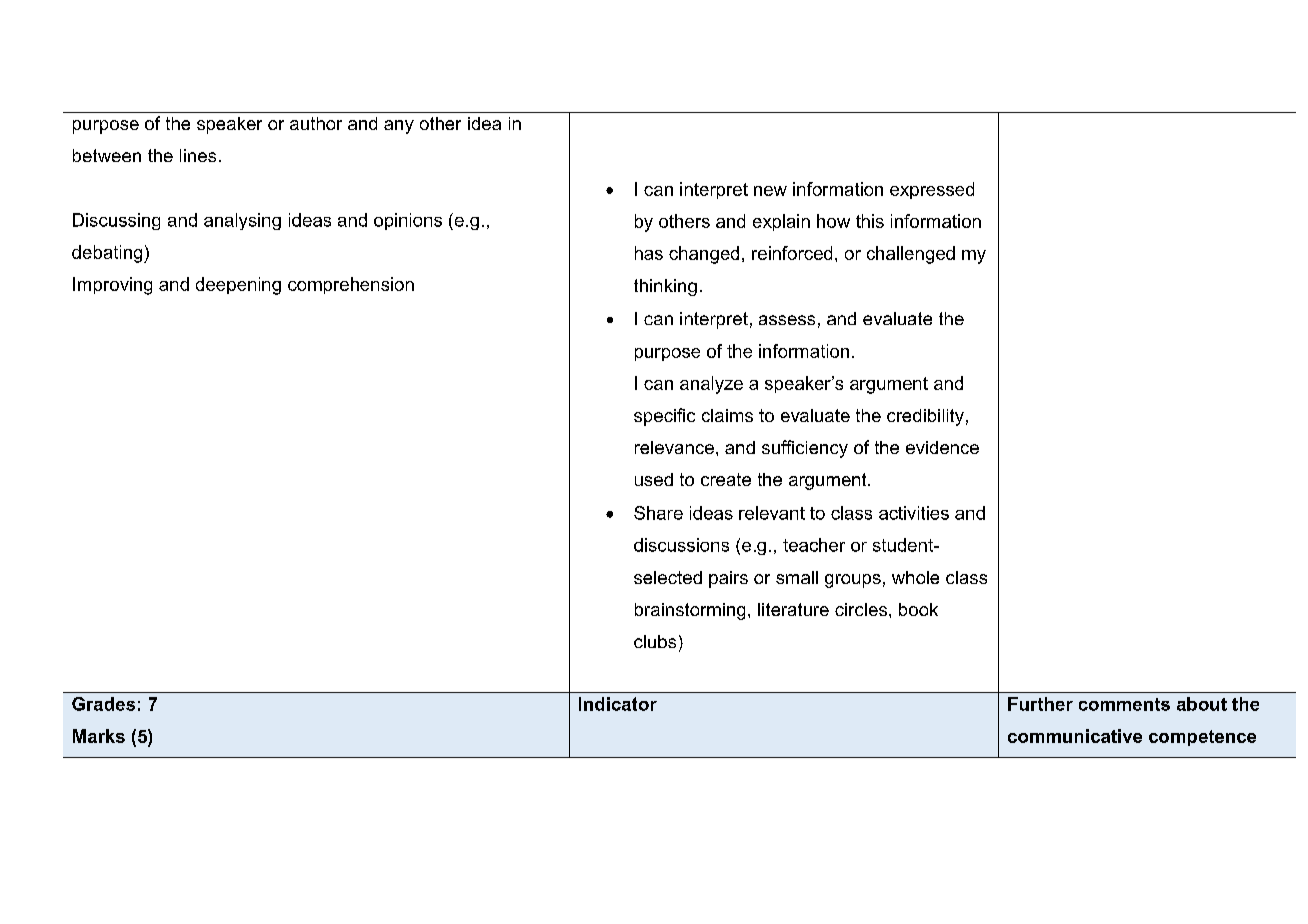  Describe the element at coordinates (664, 417) in the screenshot. I see `specific` at that location.
